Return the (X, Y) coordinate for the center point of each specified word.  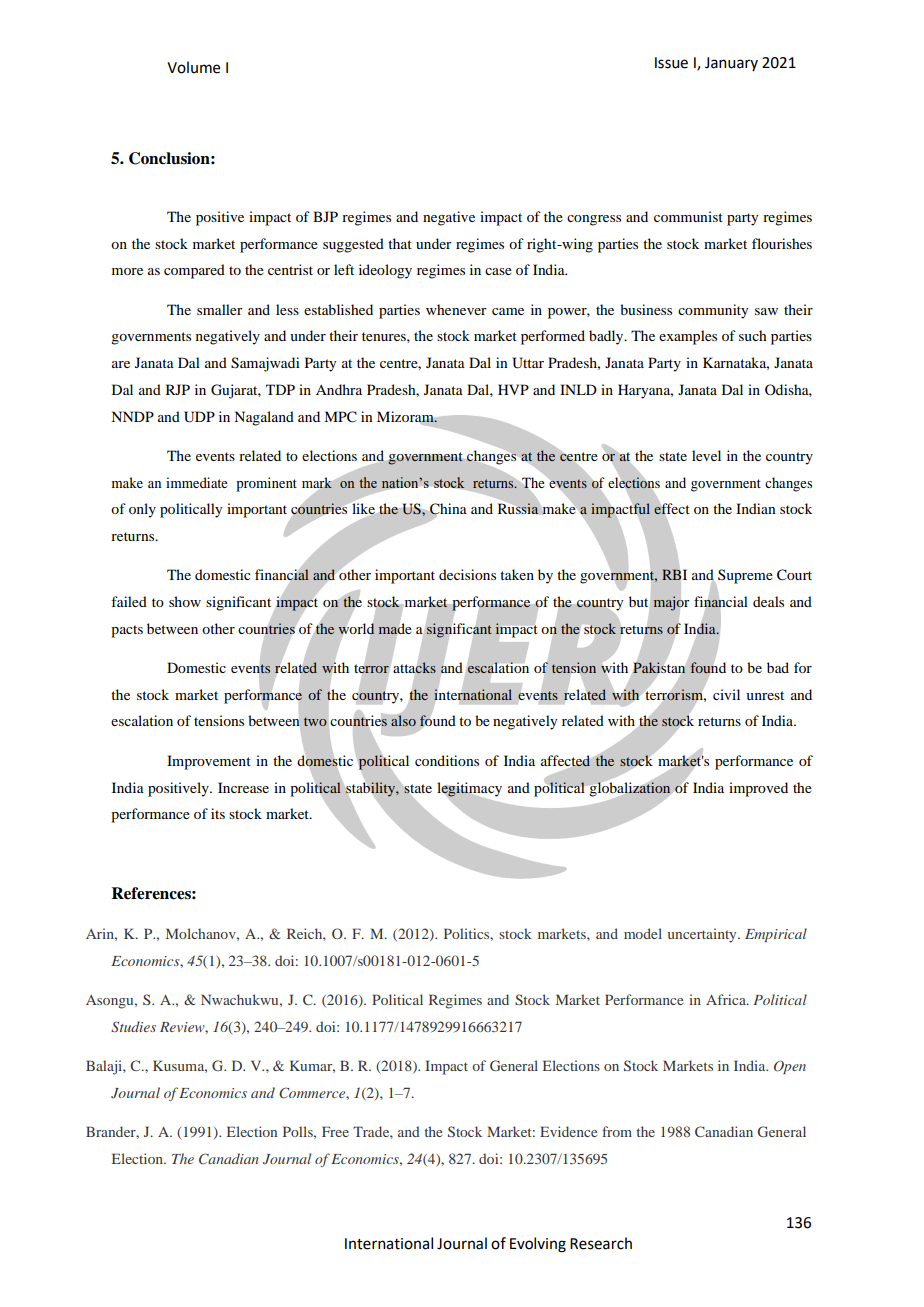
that (400, 243)
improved (758, 789)
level (706, 455)
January (731, 64)
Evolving (538, 1245)
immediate (197, 482)
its (218, 813)
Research (601, 1243)
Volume (193, 67)
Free (335, 1131)
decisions (467, 574)
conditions (447, 760)
